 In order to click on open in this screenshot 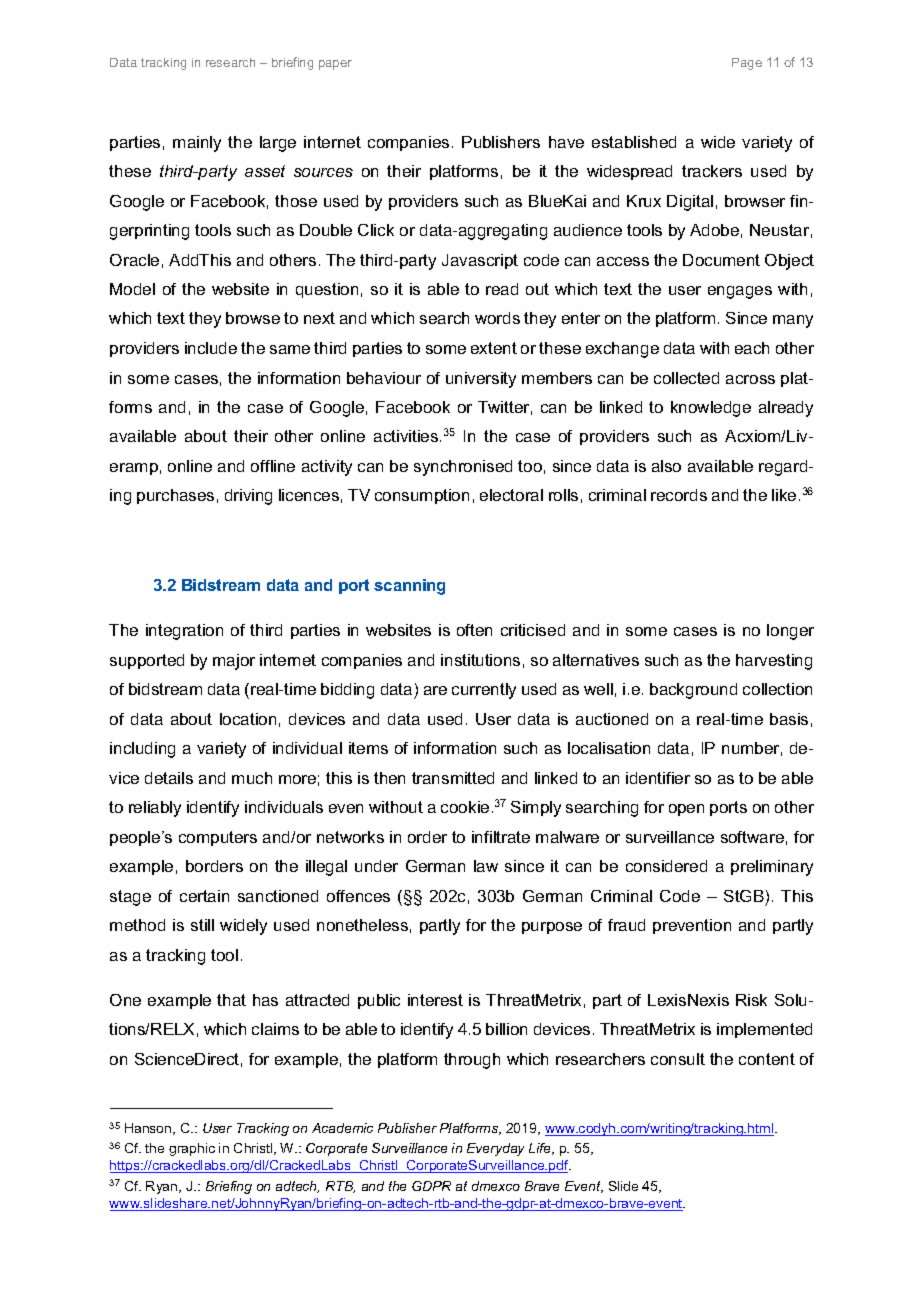, I will do `click(686, 810)`.
